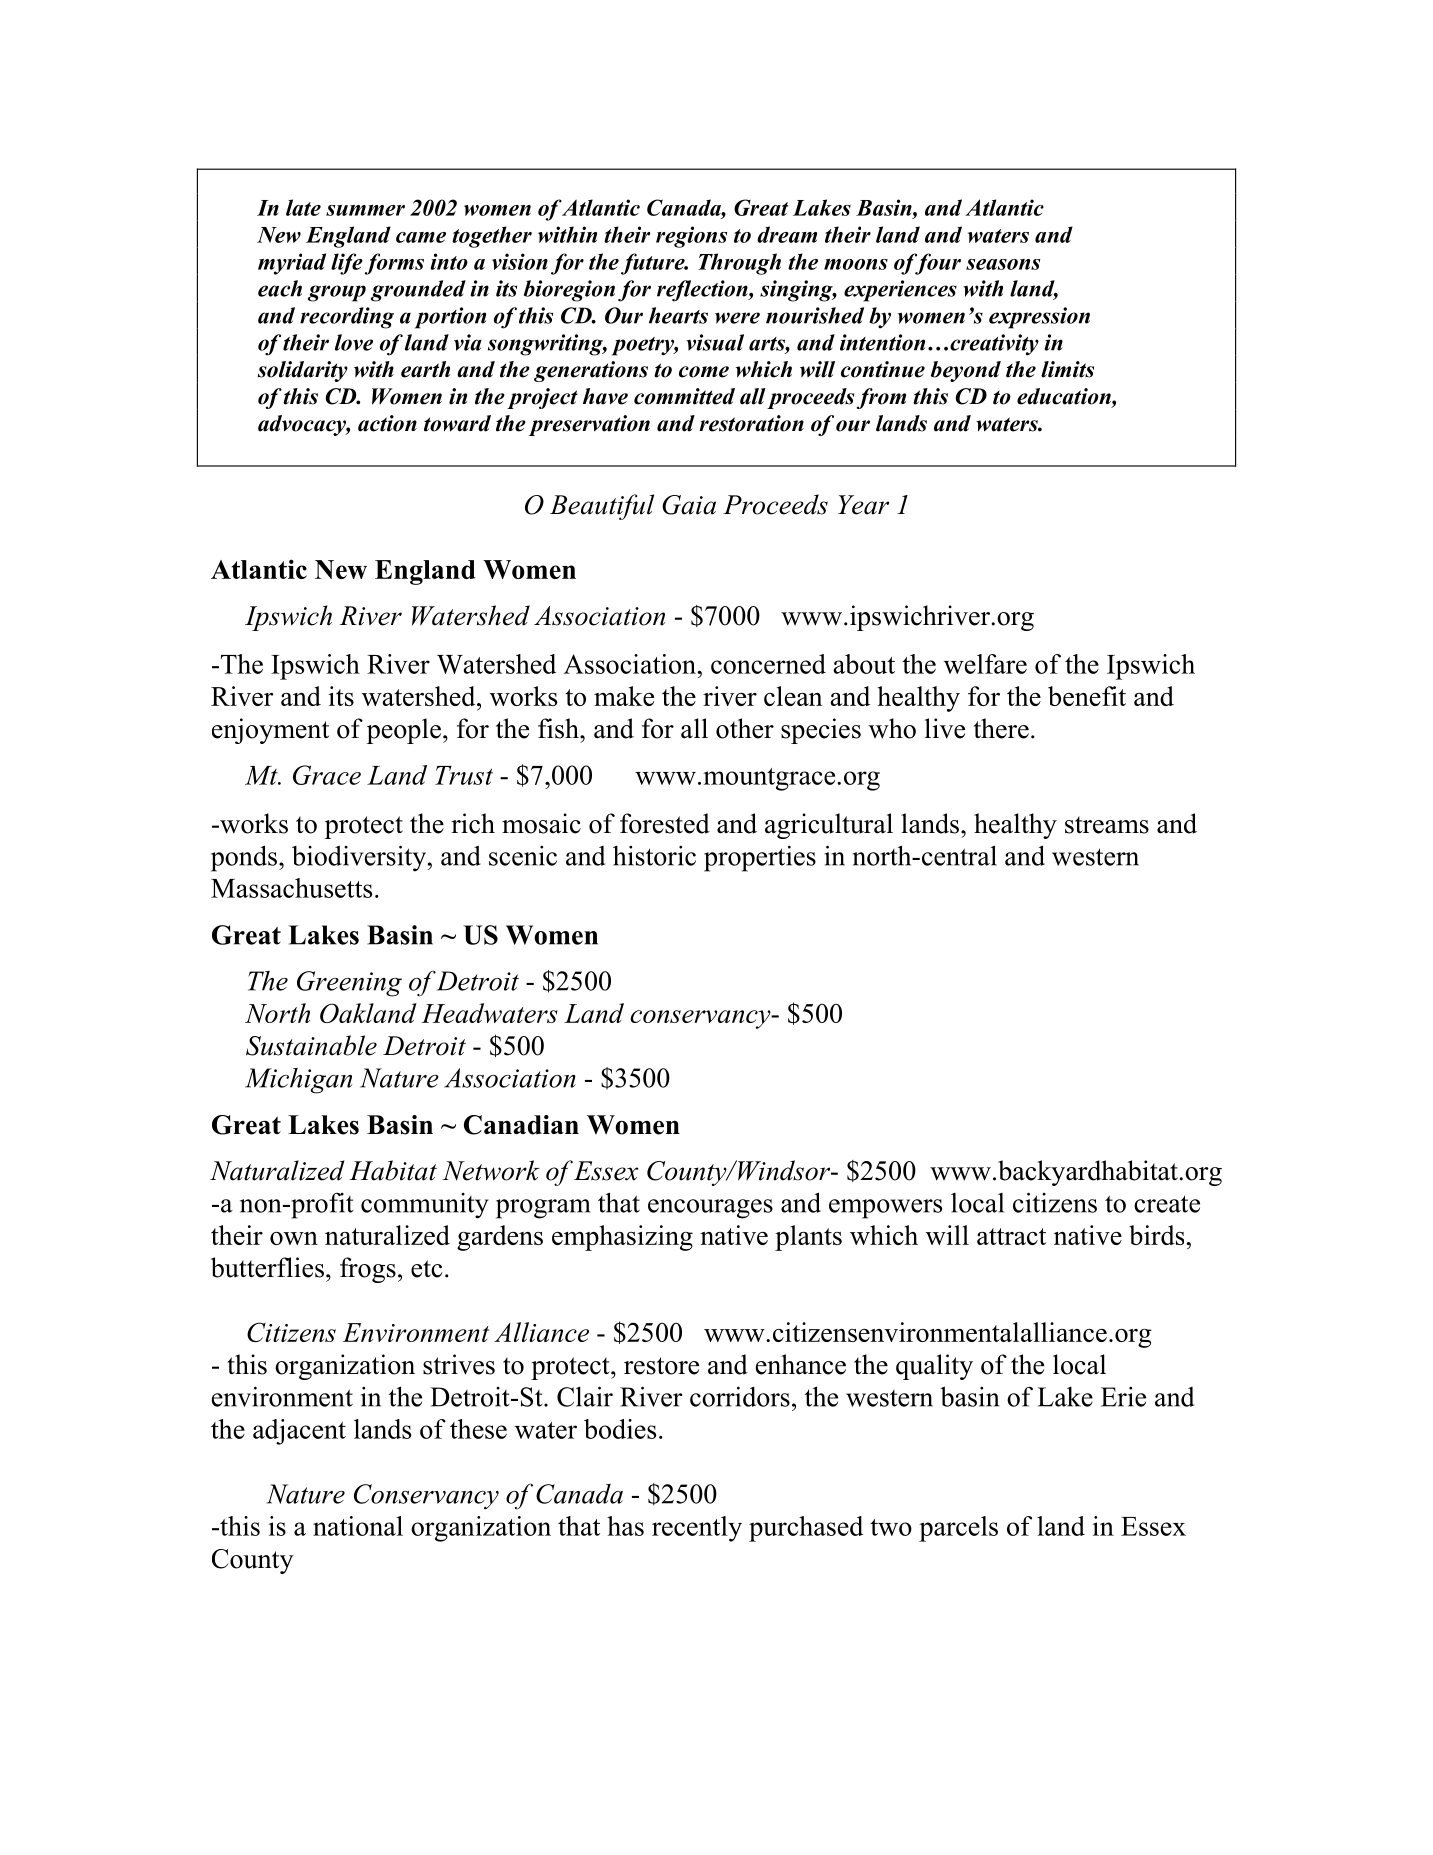 The image size is (1433, 1855). Describe the element at coordinates (347, 264) in the document. I see `life` at that location.
